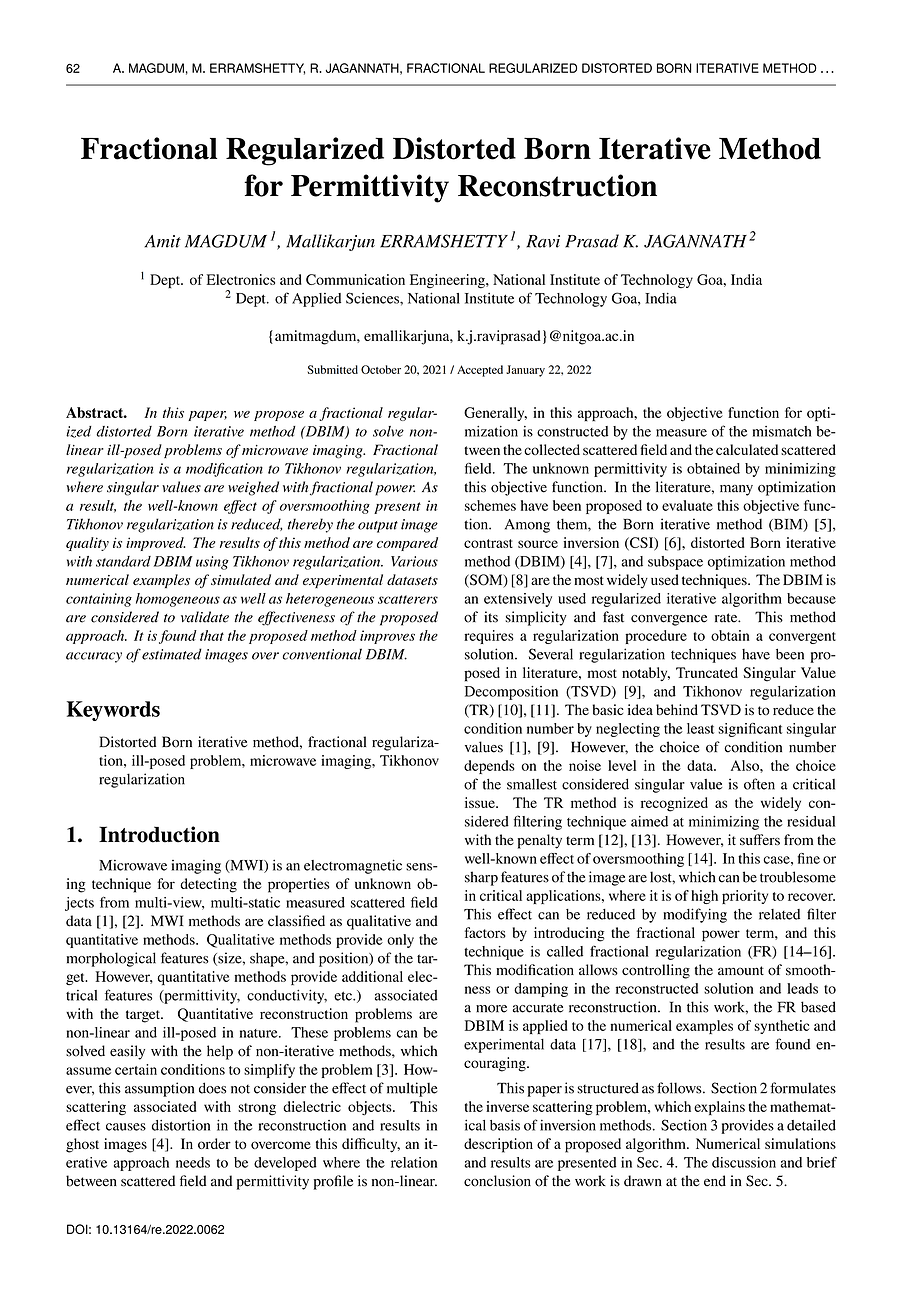  What do you see at coordinates (333, 369) in the screenshot?
I see `Submitted` at bounding box center [333, 369].
